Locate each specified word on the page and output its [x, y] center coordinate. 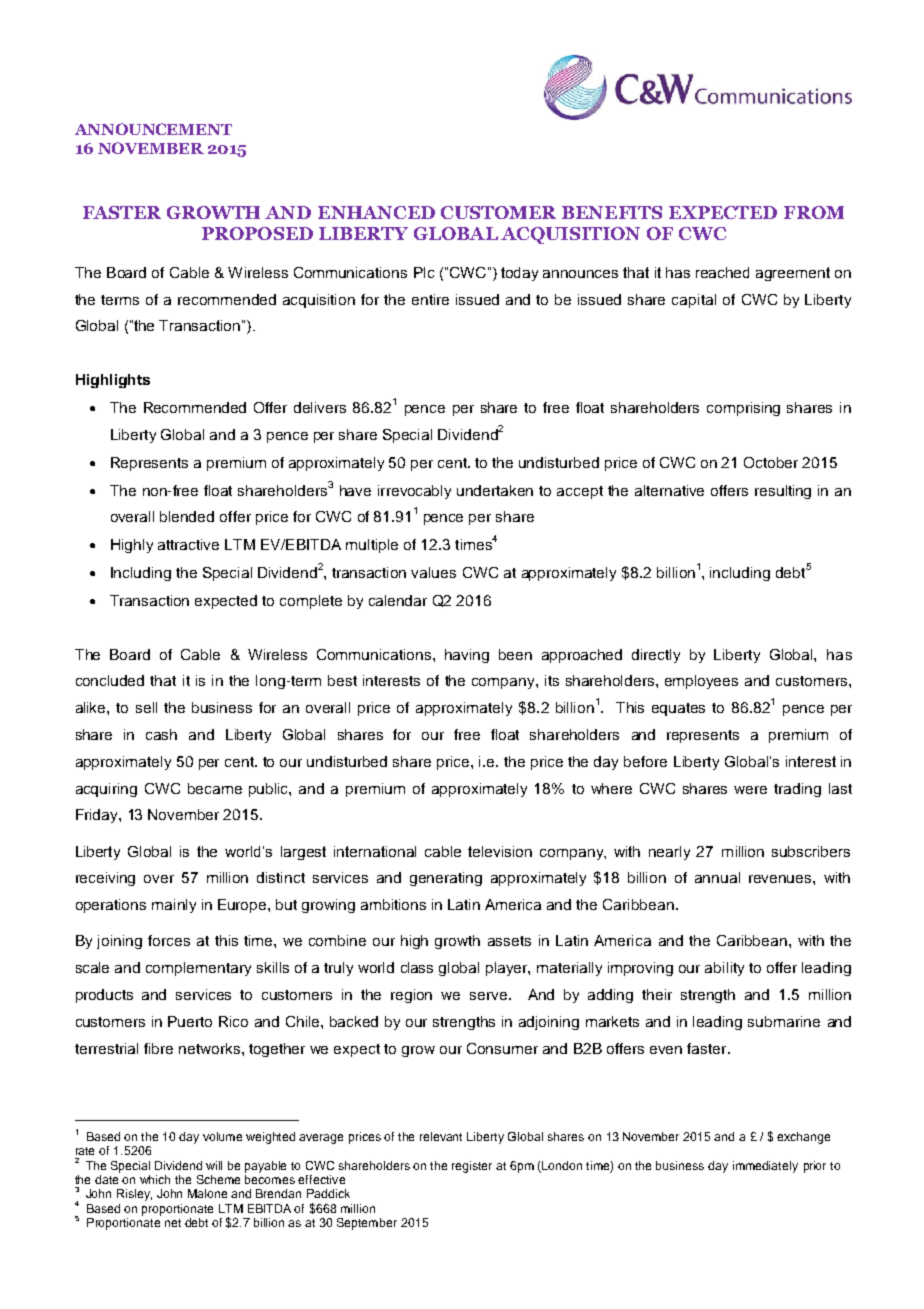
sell [146, 707]
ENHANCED [376, 212]
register [472, 1167]
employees [701, 682]
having [467, 656]
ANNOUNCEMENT [153, 129]
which [155, 1179]
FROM [814, 212]
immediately [765, 1167]
